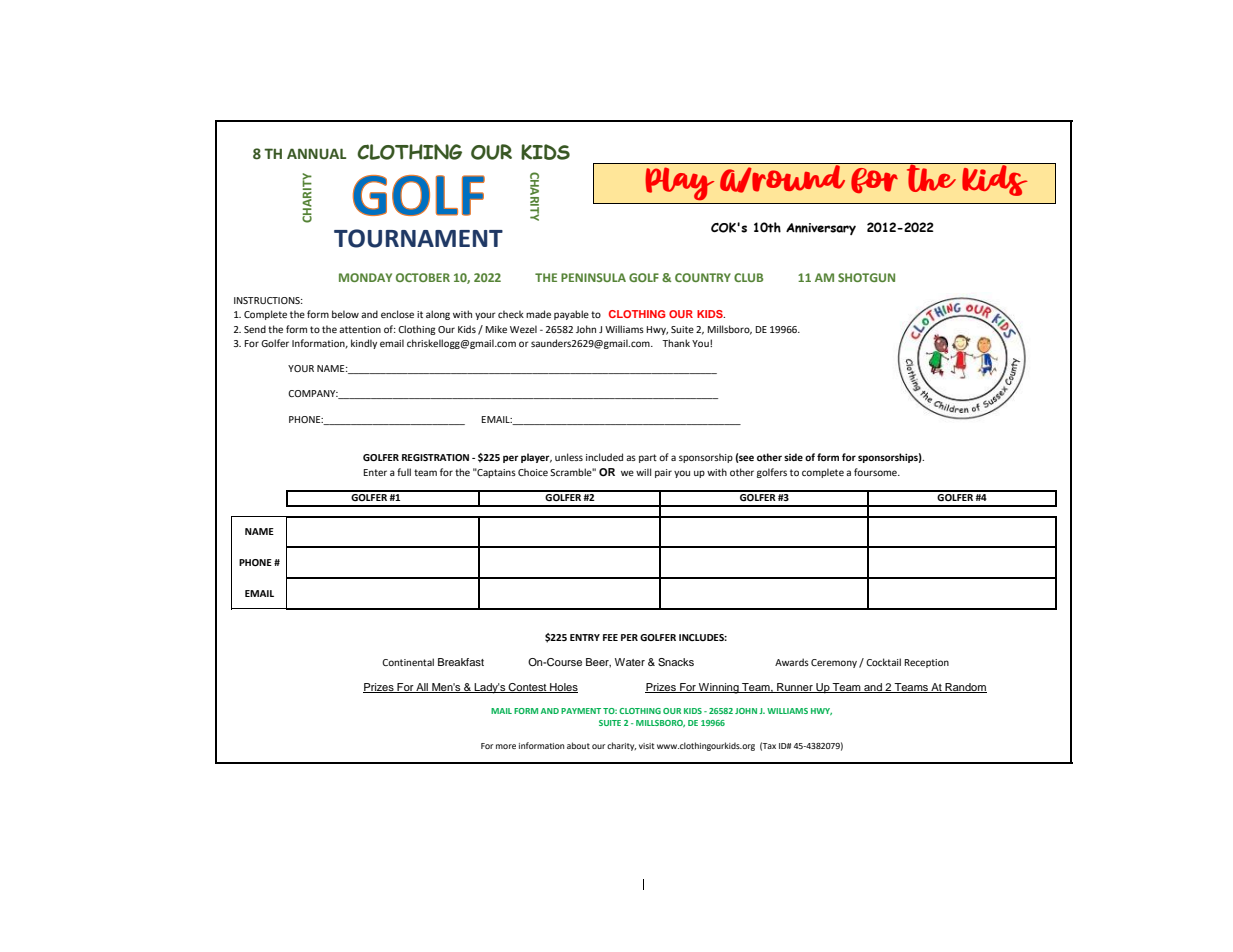 The height and width of the image is (952, 1233). What do you see at coordinates (422, 688) in the image?
I see `All` at bounding box center [422, 688].
